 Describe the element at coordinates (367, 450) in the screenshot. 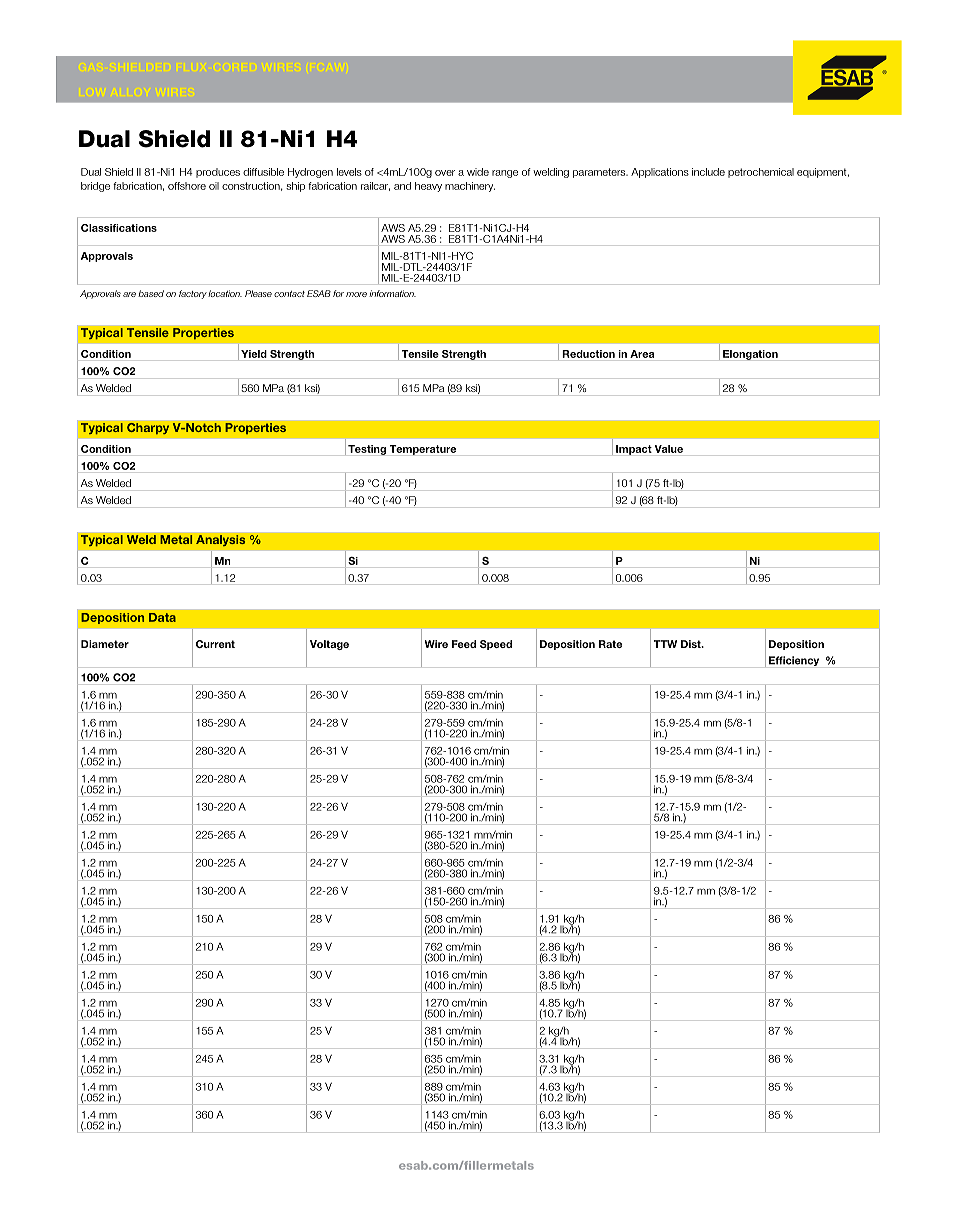

I see `Testing` at that location.
